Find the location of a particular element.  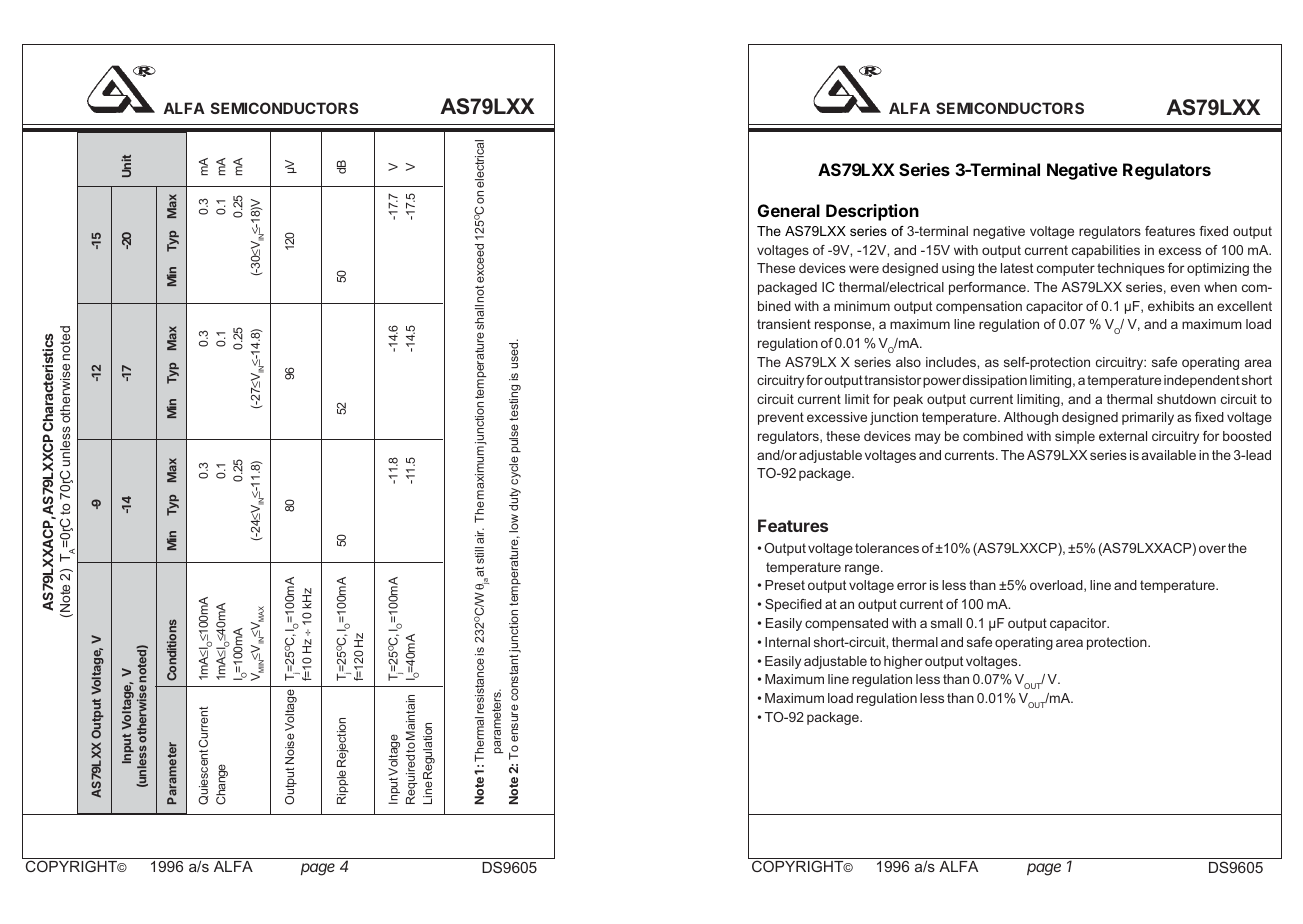

Description is located at coordinates (872, 212).
